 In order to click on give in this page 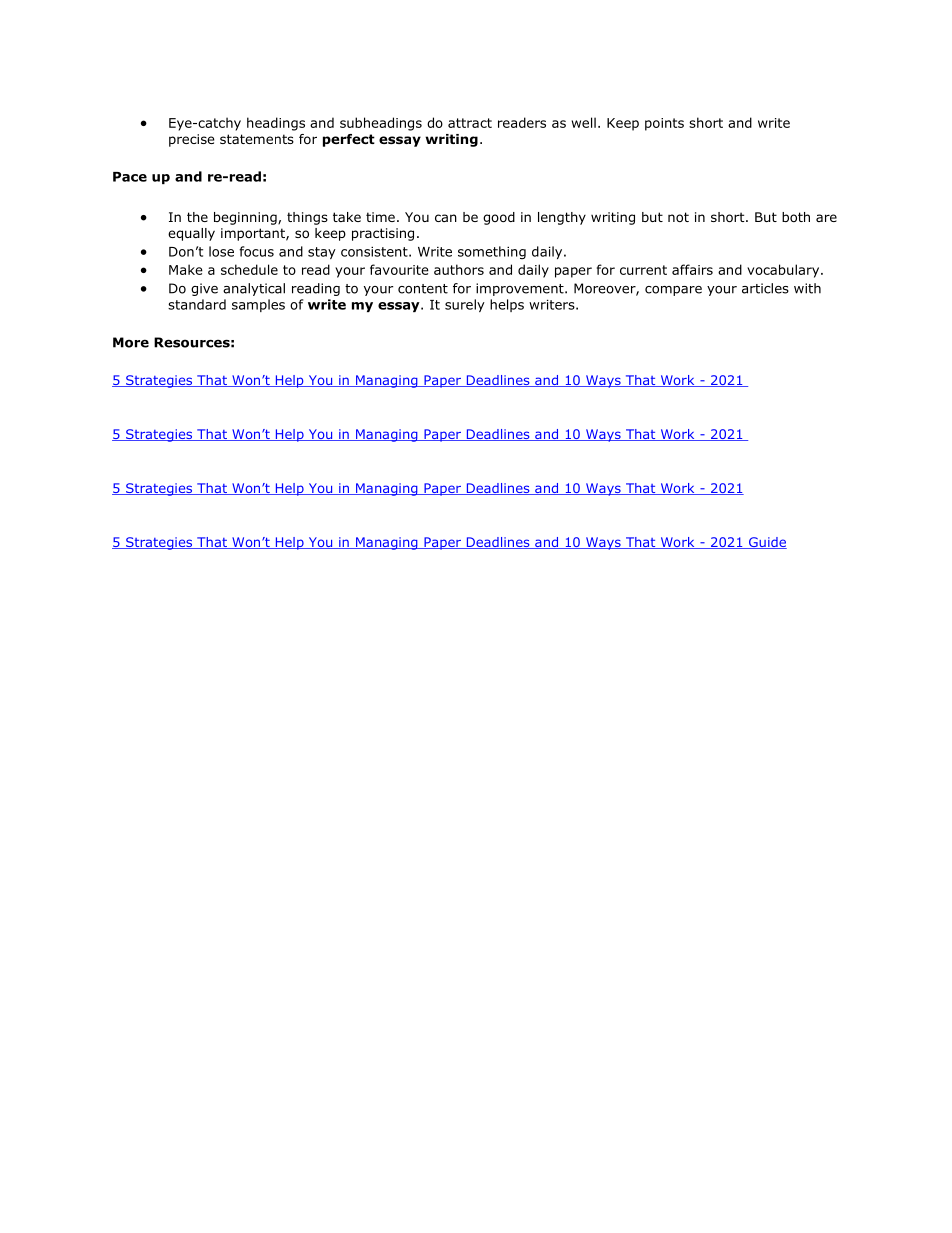, I will do `click(204, 289)`.
